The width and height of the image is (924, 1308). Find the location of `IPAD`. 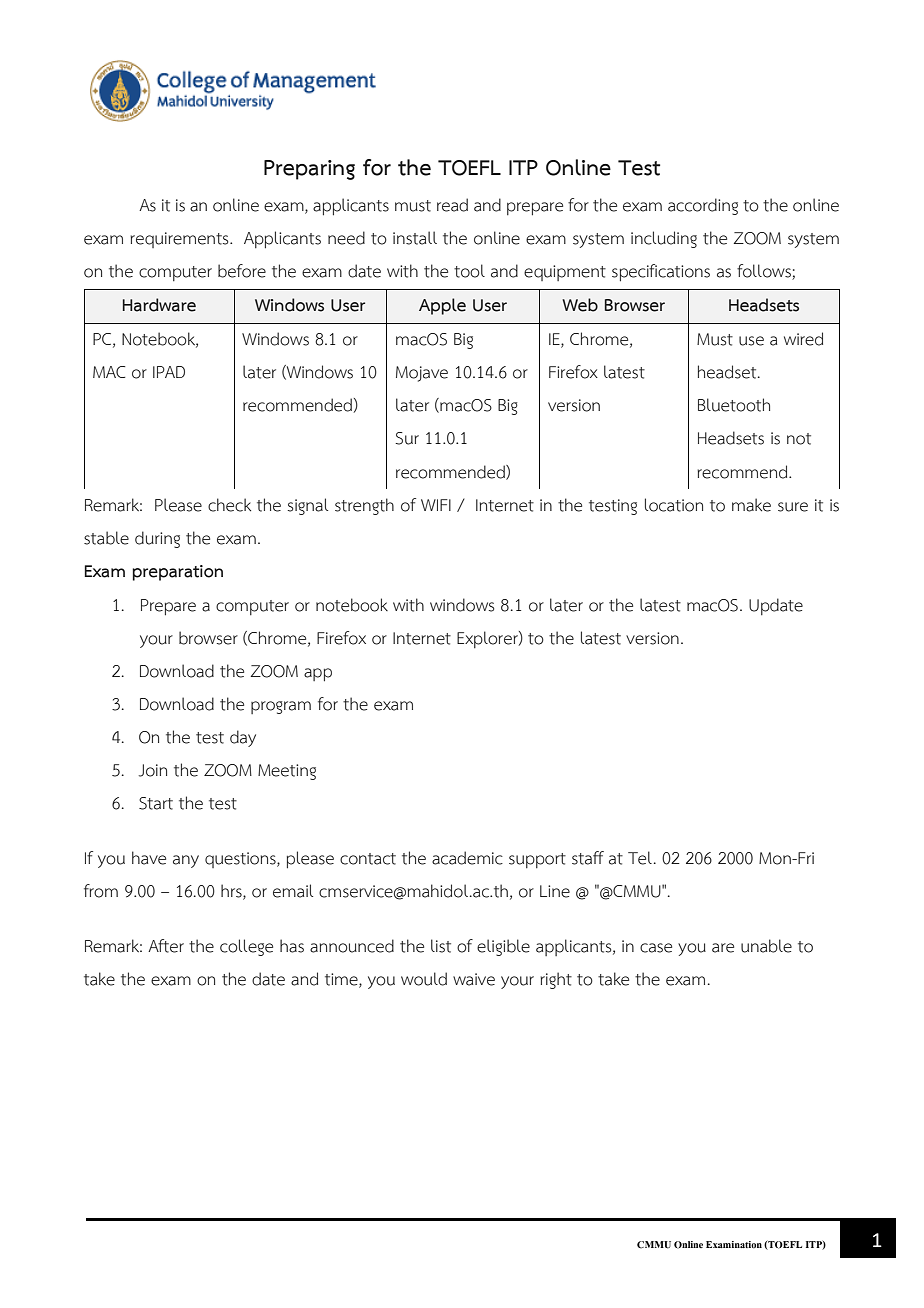

IPAD is located at coordinates (169, 372).
